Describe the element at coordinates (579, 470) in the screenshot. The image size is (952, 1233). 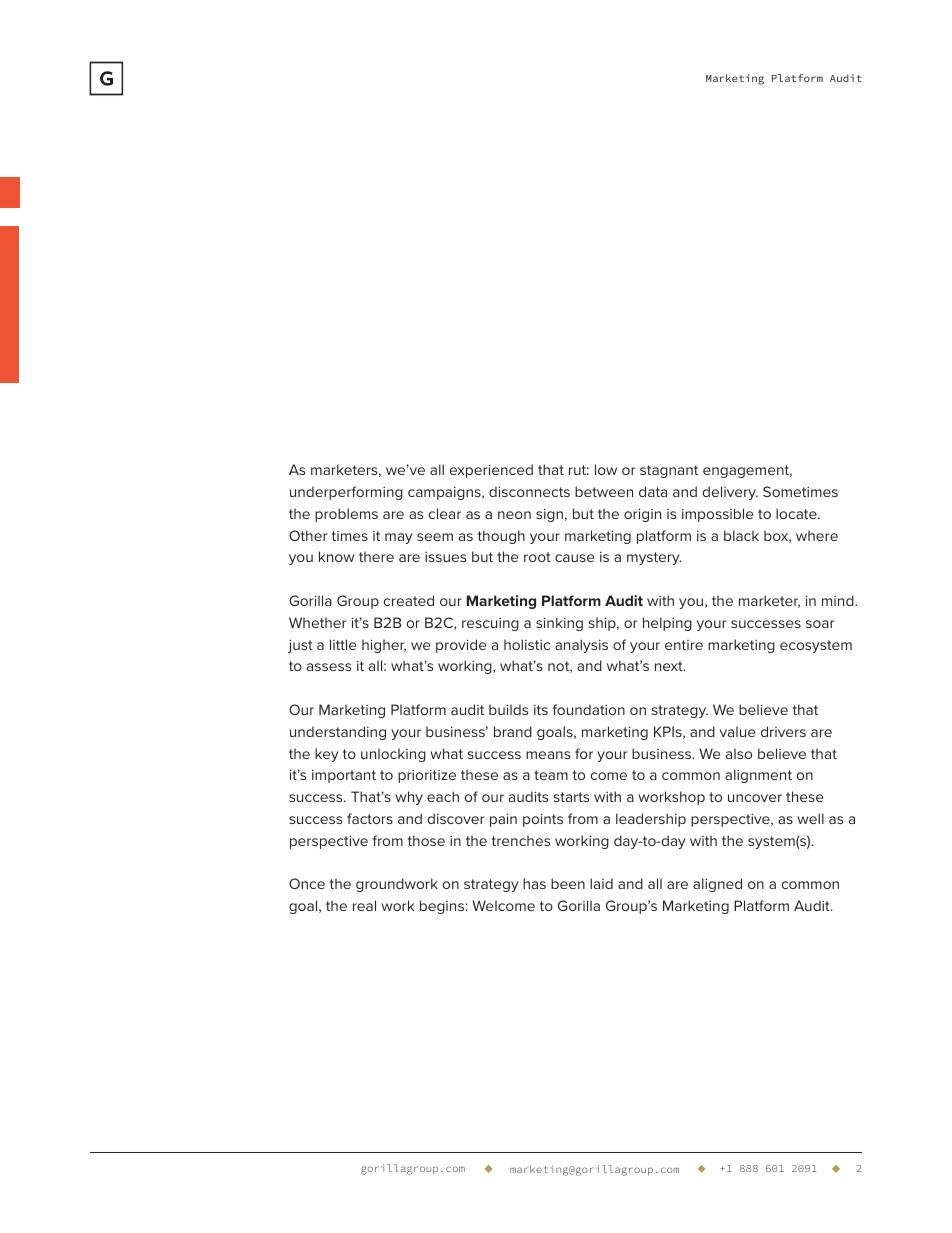
I see `rut` at that location.
